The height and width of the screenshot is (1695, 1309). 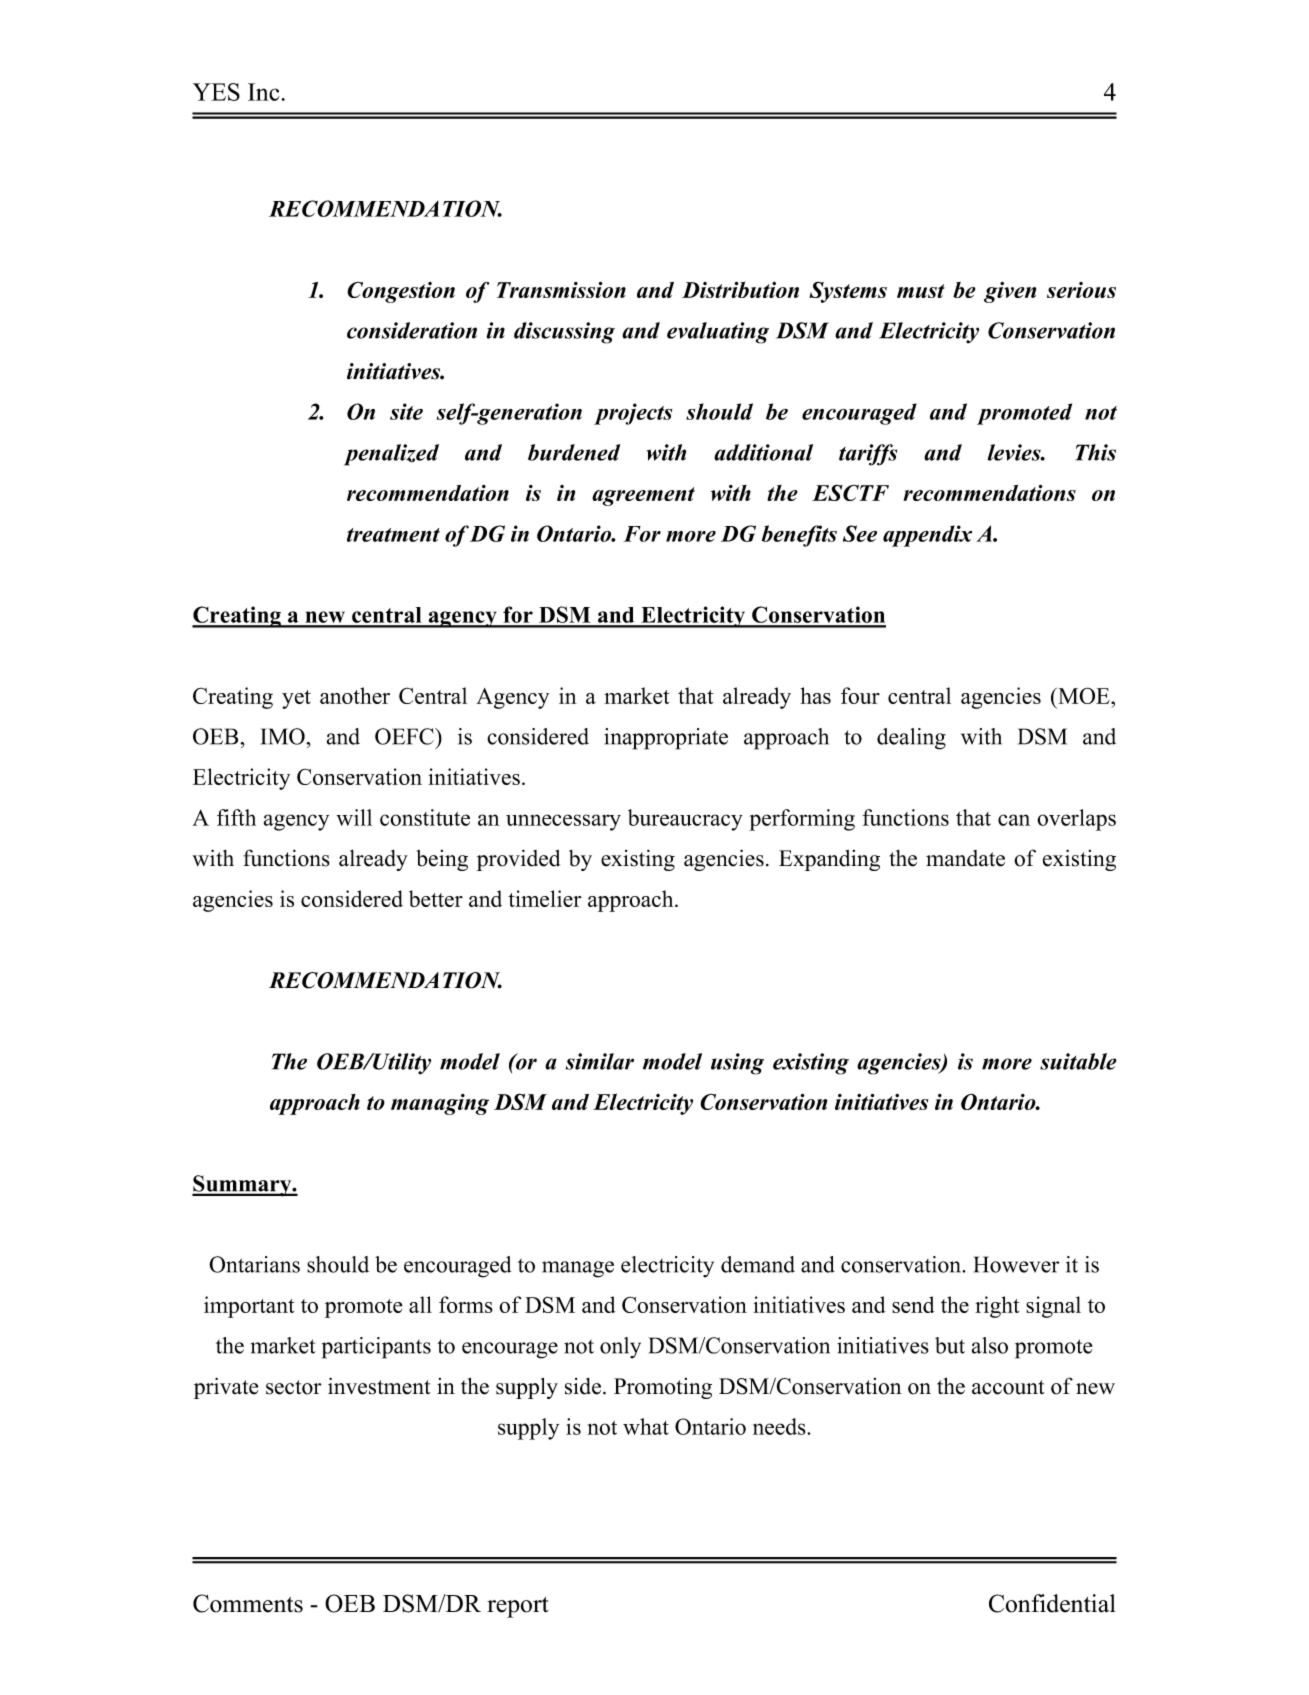 I want to click on manage, so click(x=578, y=1269).
